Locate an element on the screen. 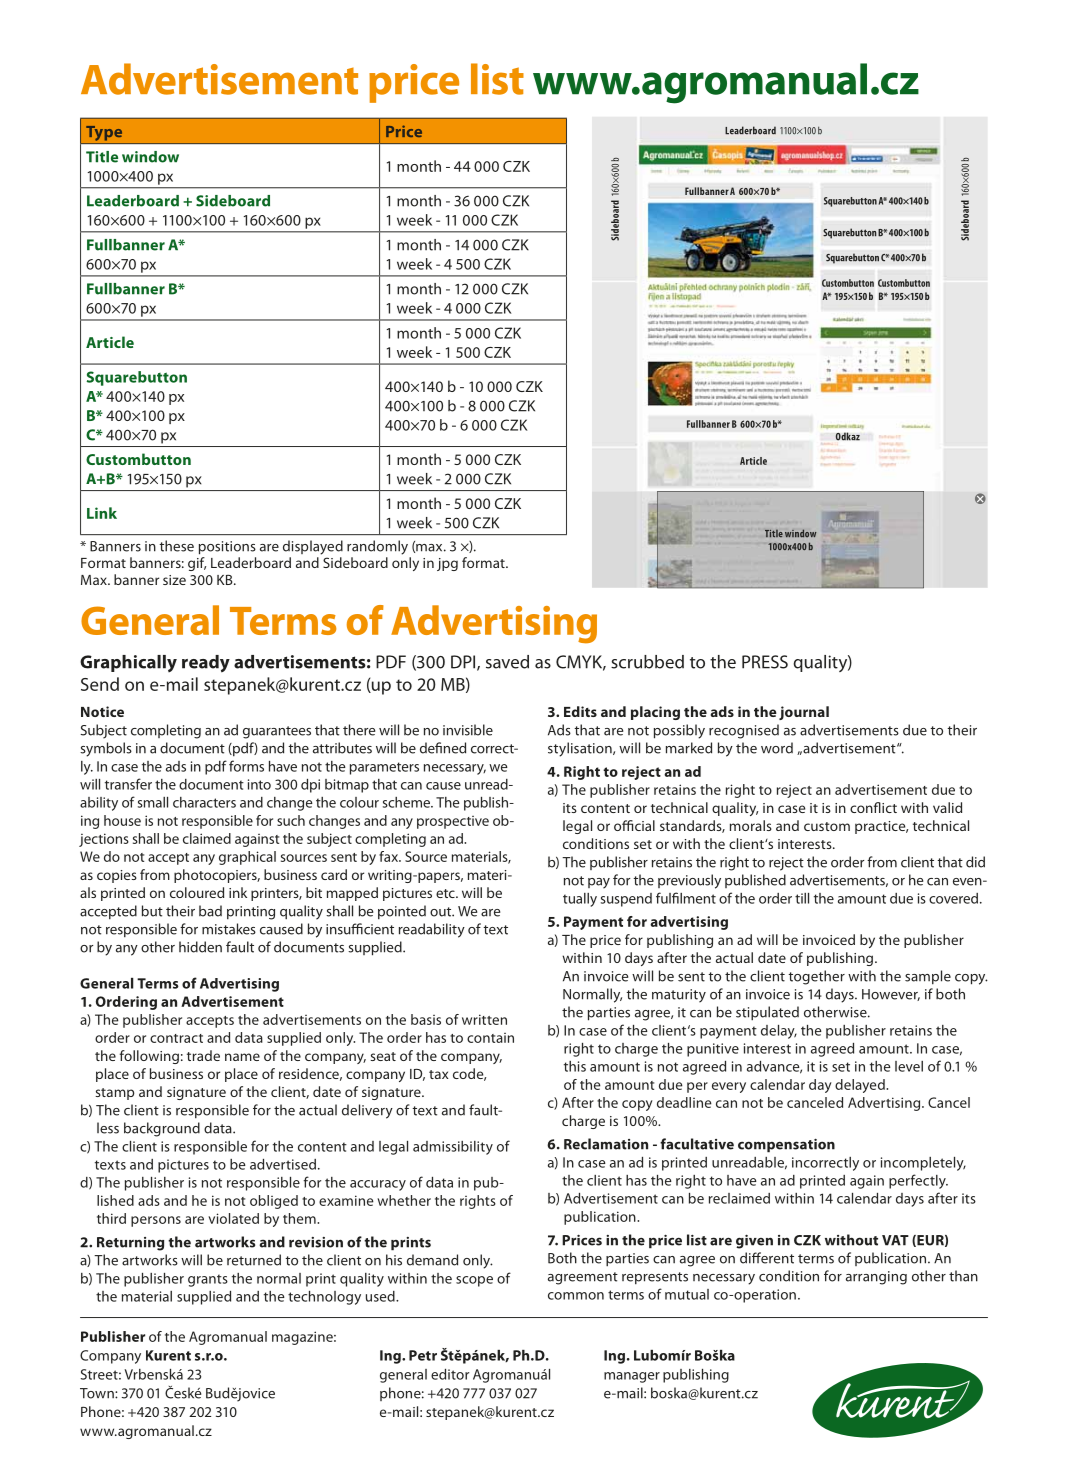 This screenshot has height=1480, width=1068. till is located at coordinates (802, 898).
